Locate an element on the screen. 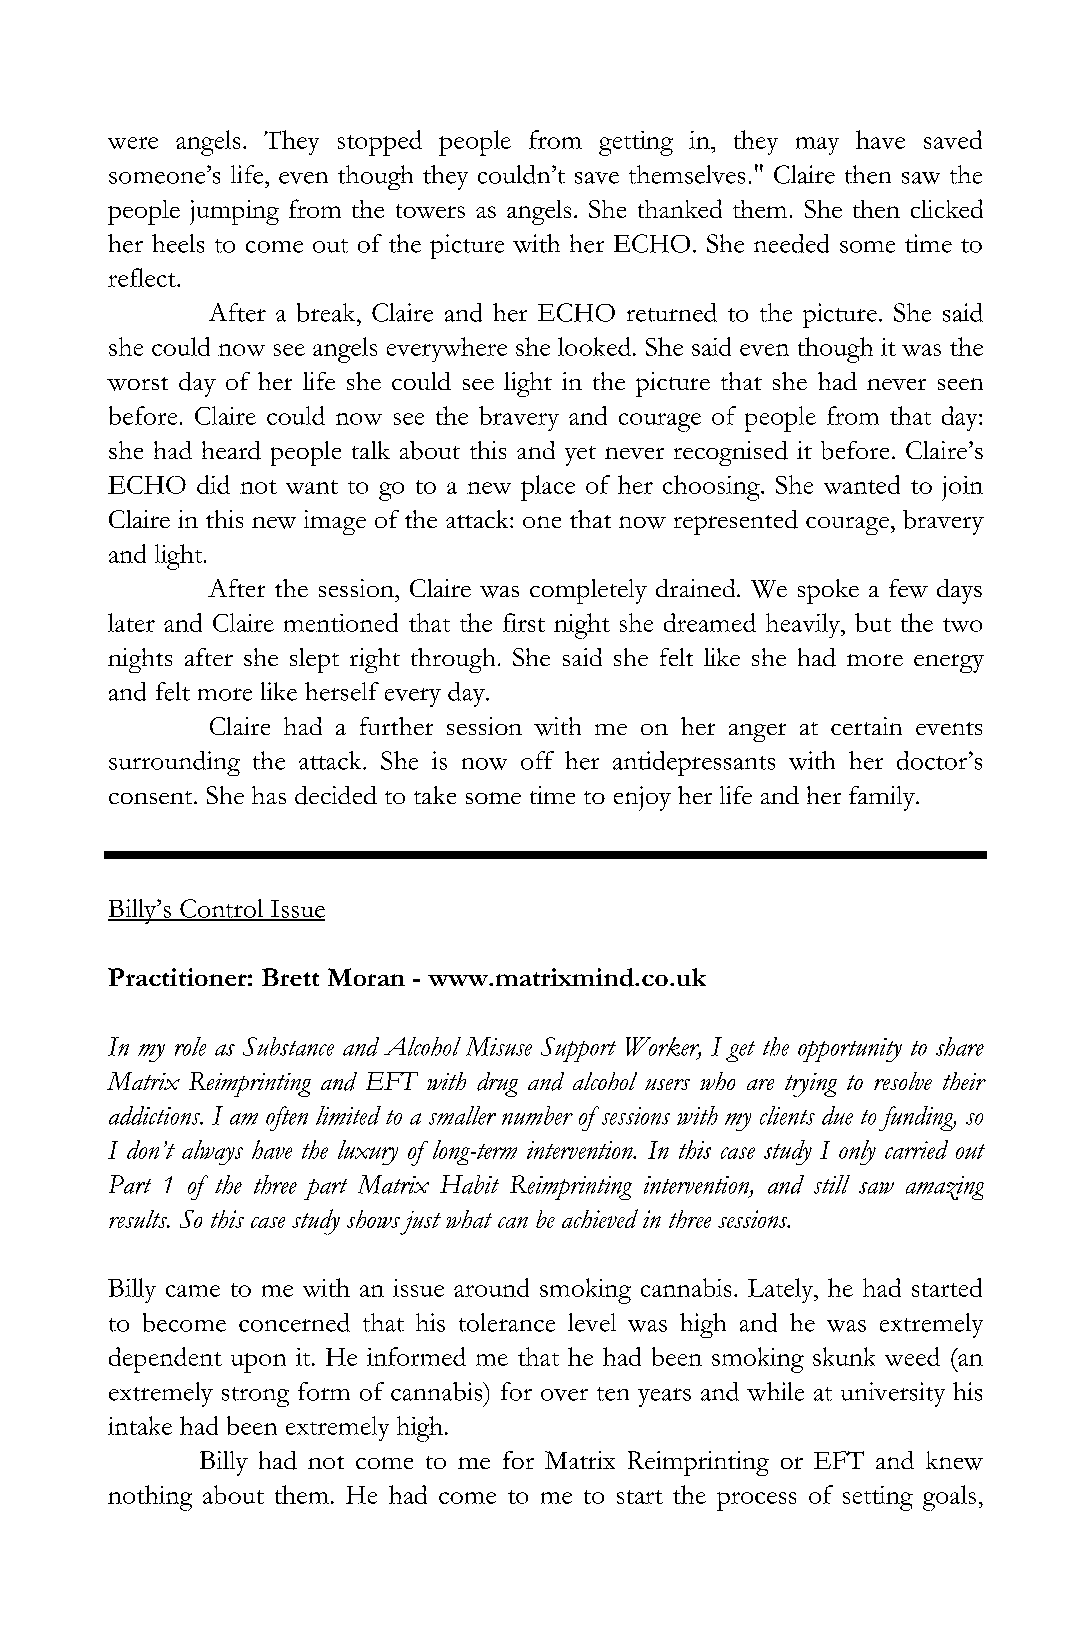  may is located at coordinates (817, 146).
